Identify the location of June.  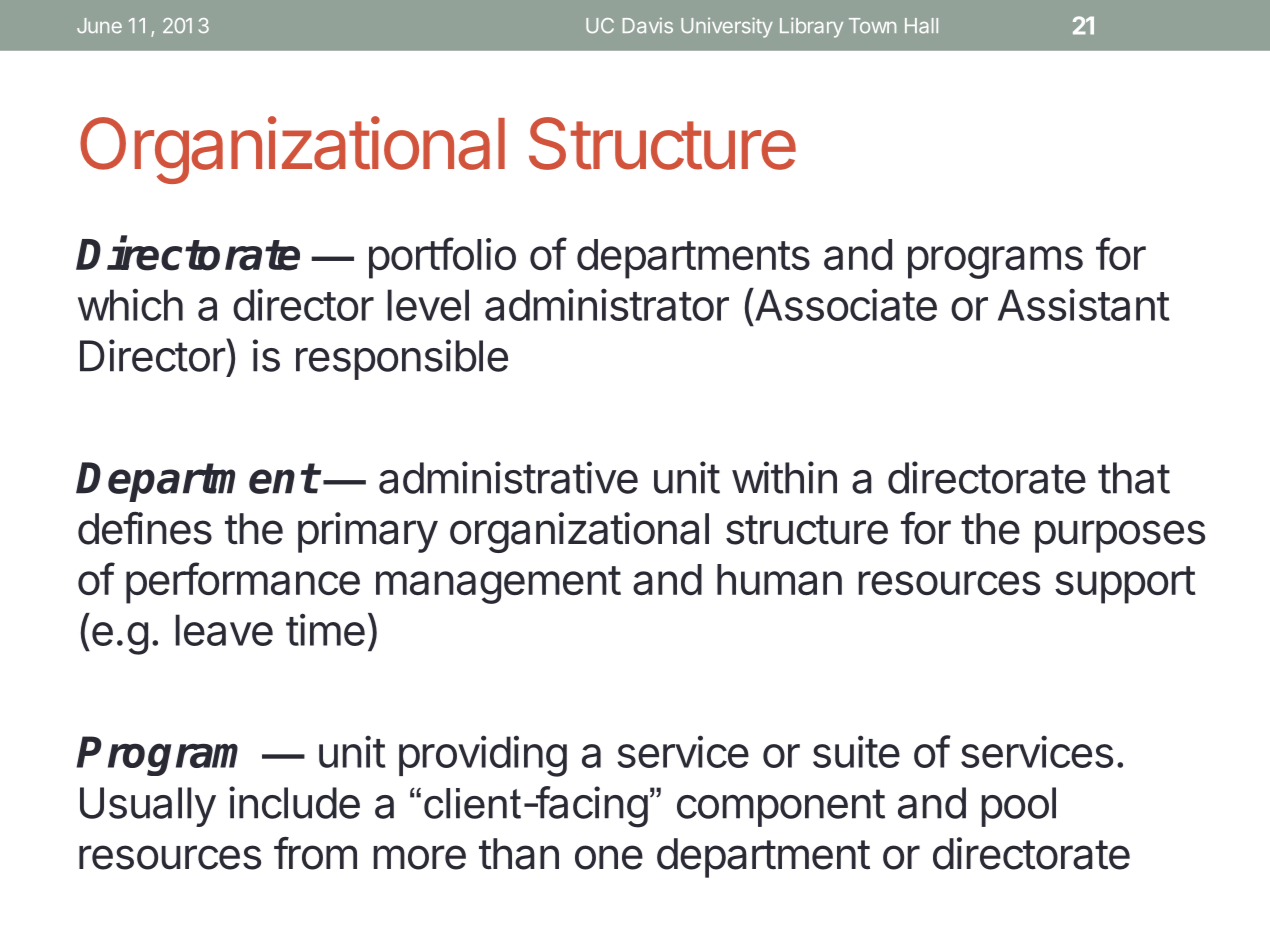
(99, 25).
